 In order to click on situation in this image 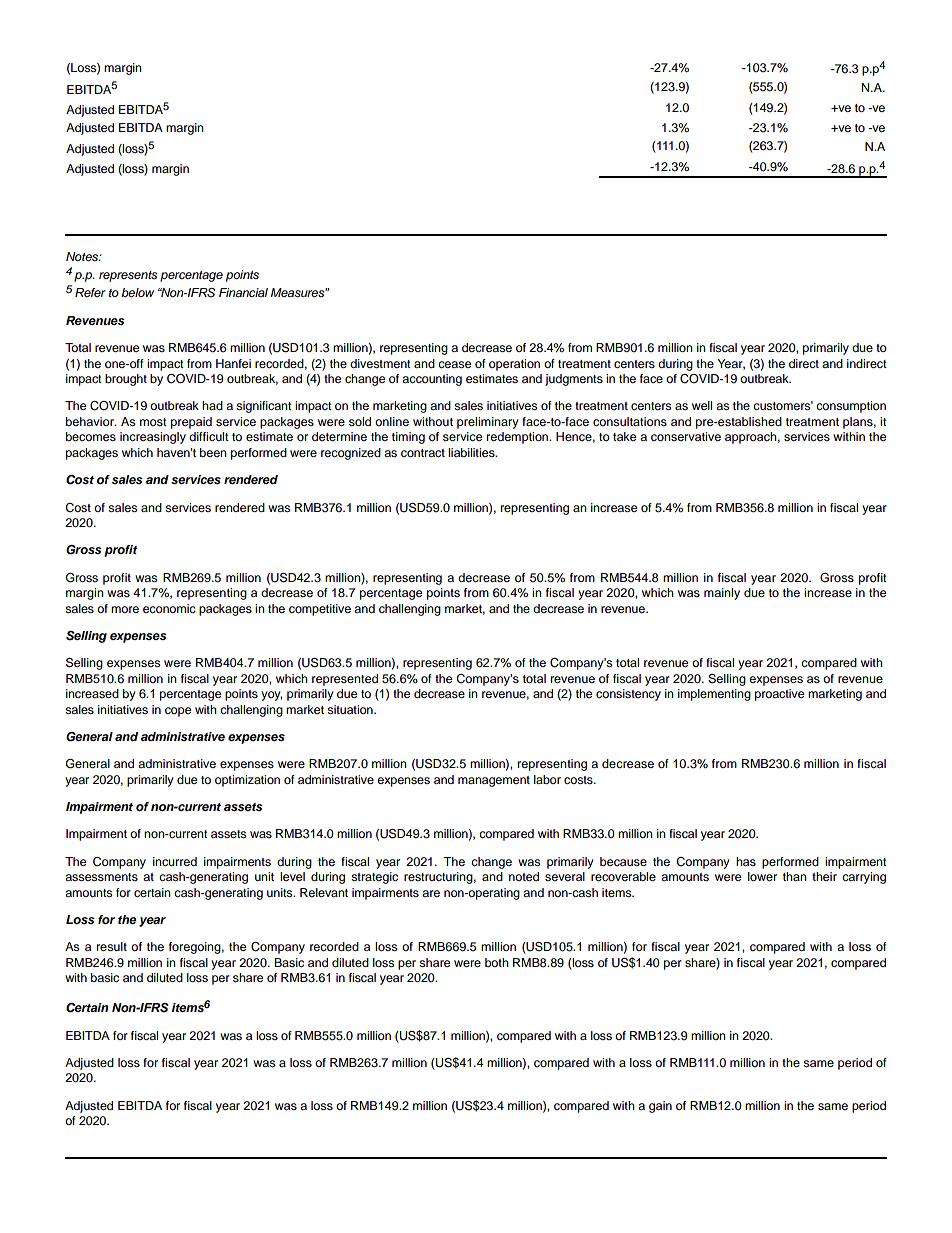, I will do `click(351, 709)`.
